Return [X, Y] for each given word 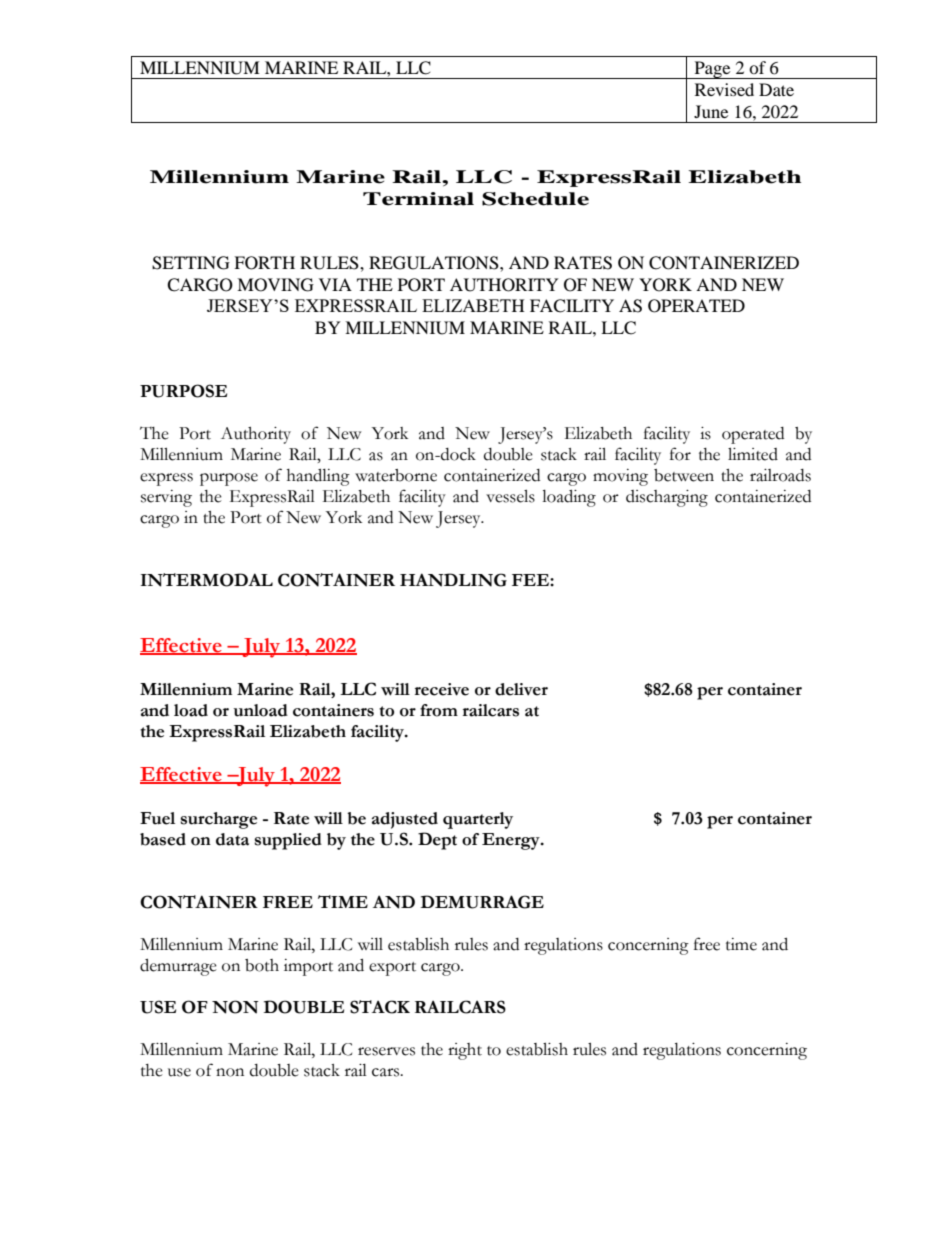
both [262, 965]
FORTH [264, 263]
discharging [667, 498]
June [711, 111]
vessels [510, 496]
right [465, 1051]
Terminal [418, 199]
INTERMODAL [207, 580]
